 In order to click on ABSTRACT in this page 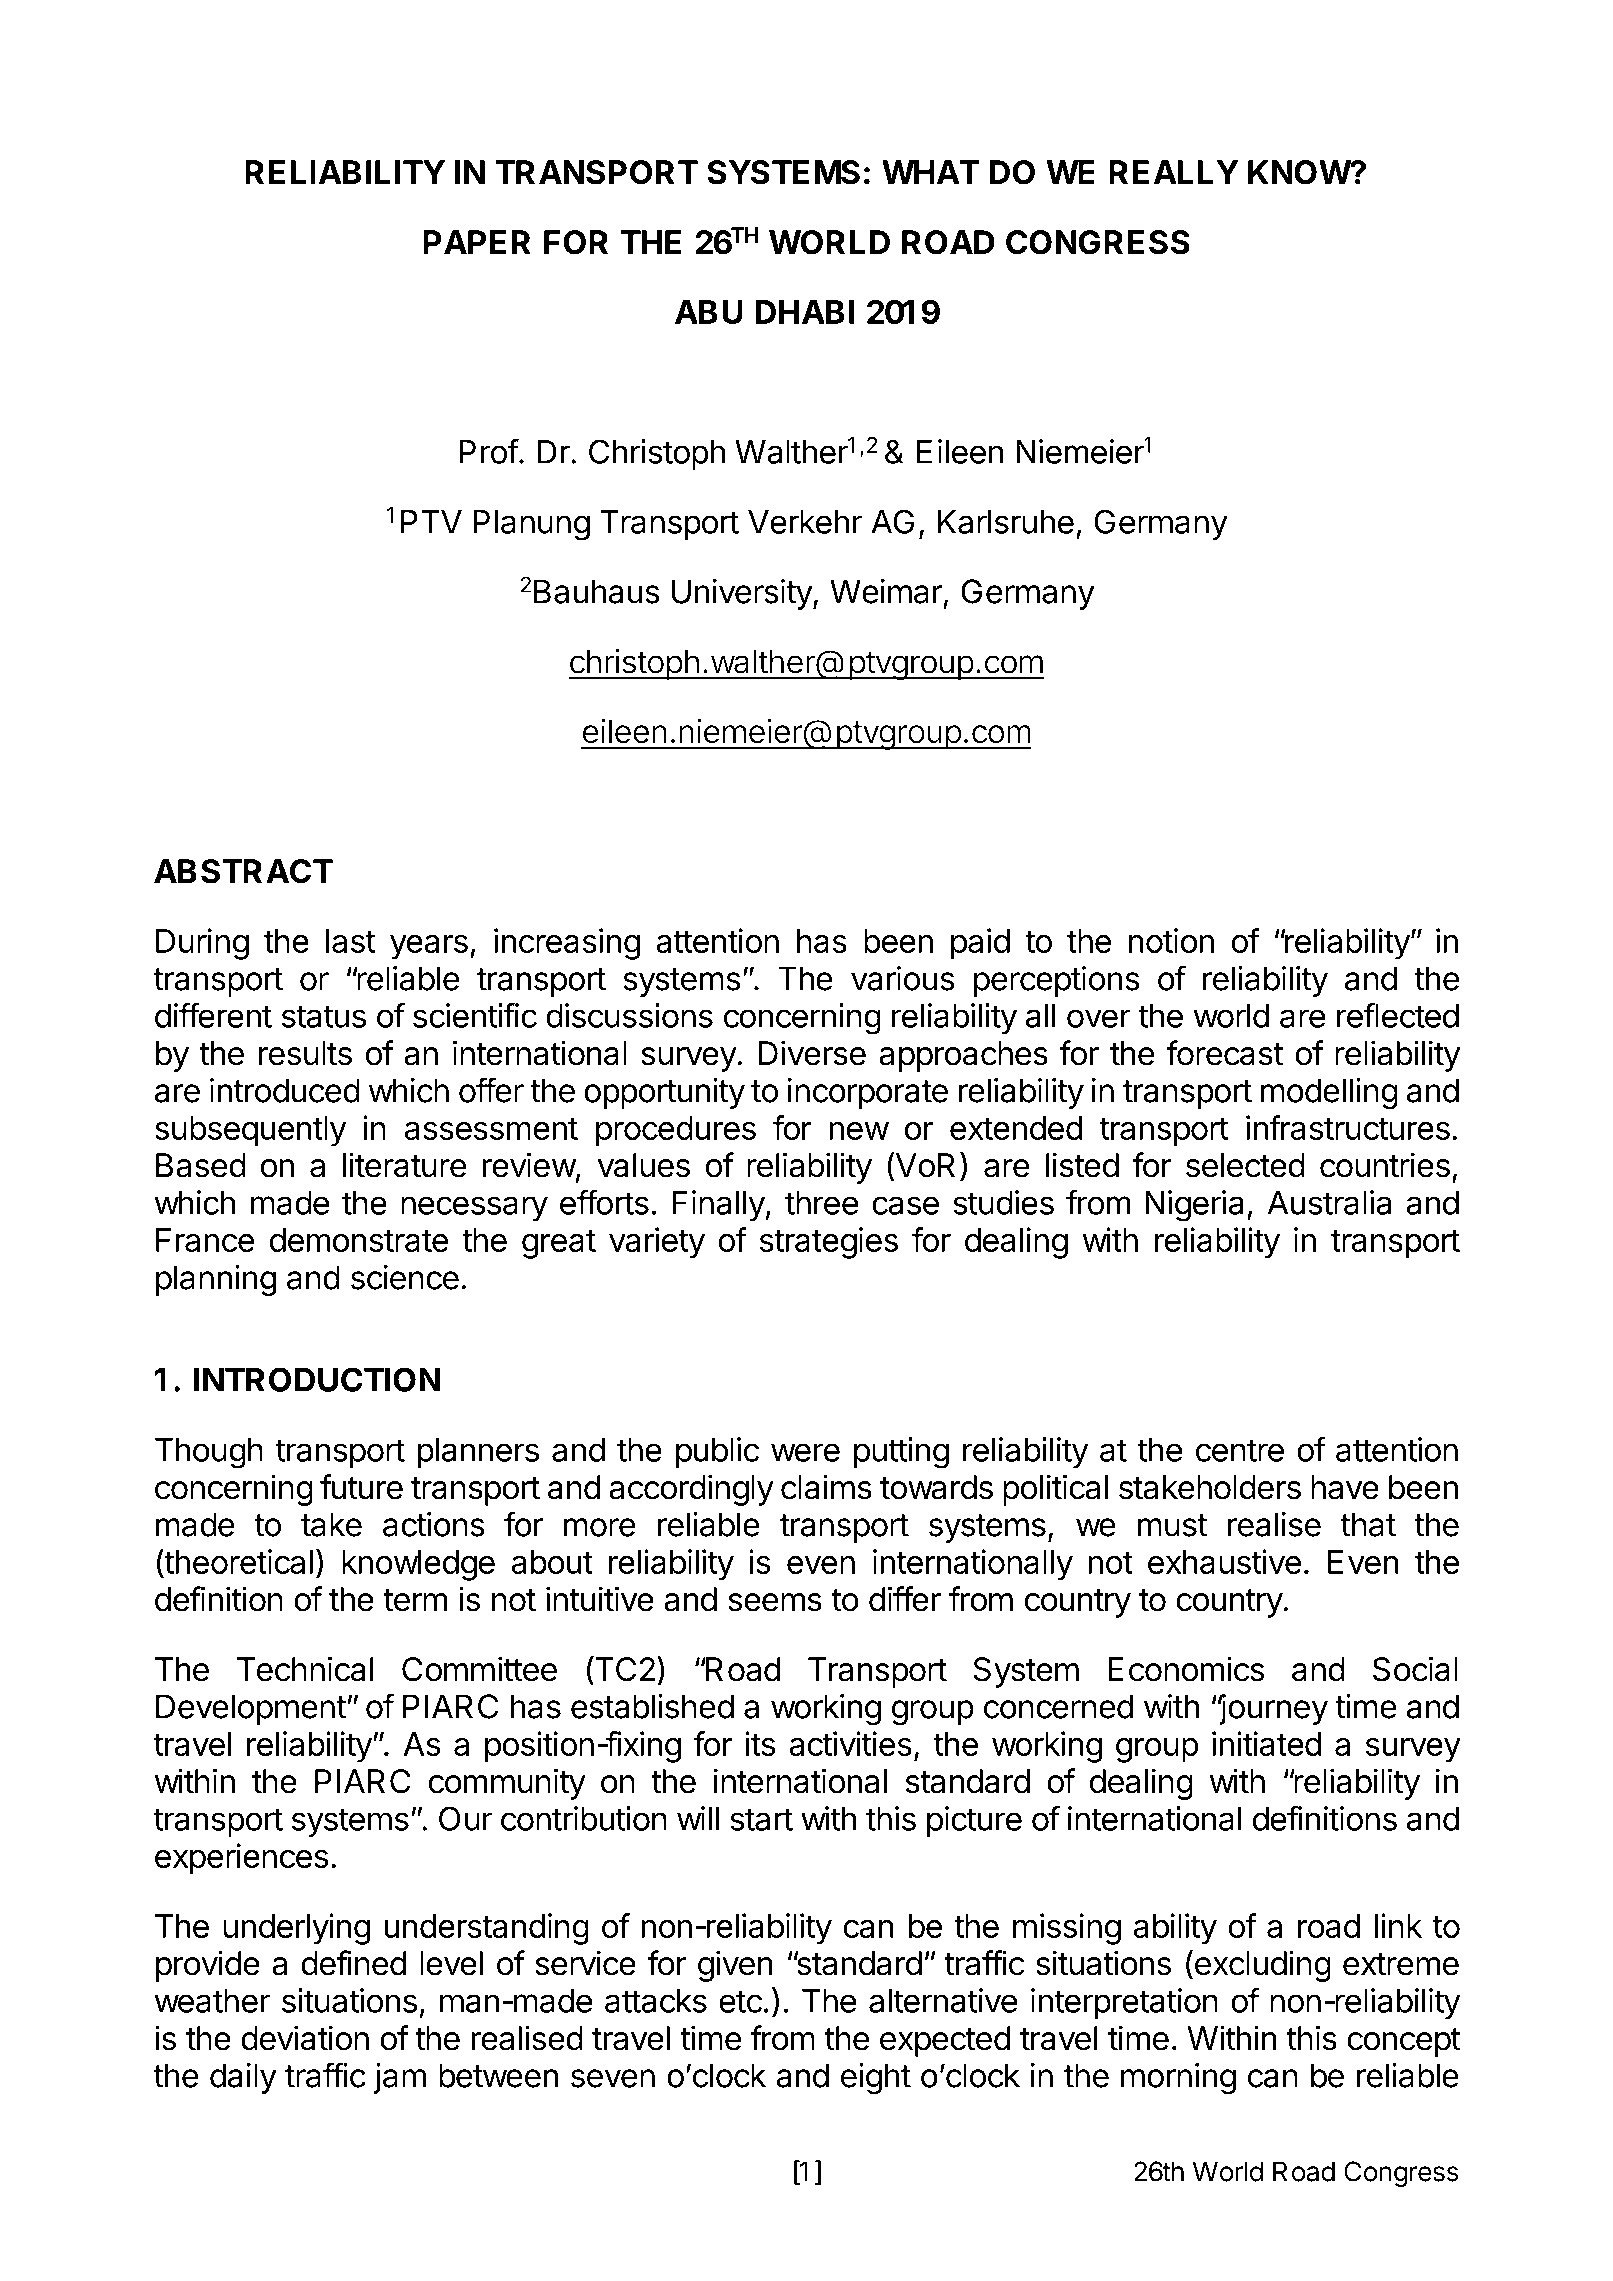, I will do `click(243, 871)`.
